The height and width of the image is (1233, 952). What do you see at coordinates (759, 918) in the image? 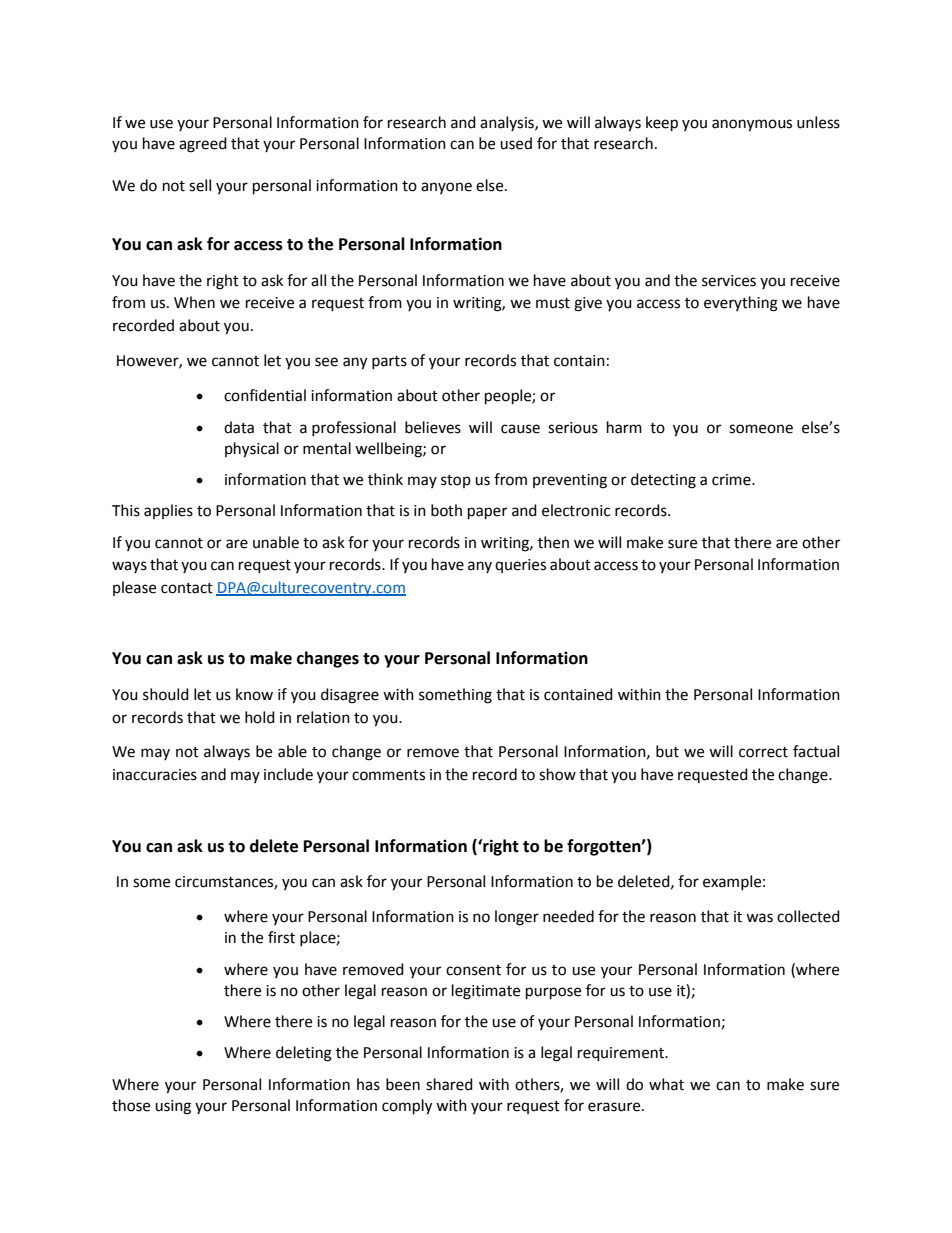
I see `was` at bounding box center [759, 918].
